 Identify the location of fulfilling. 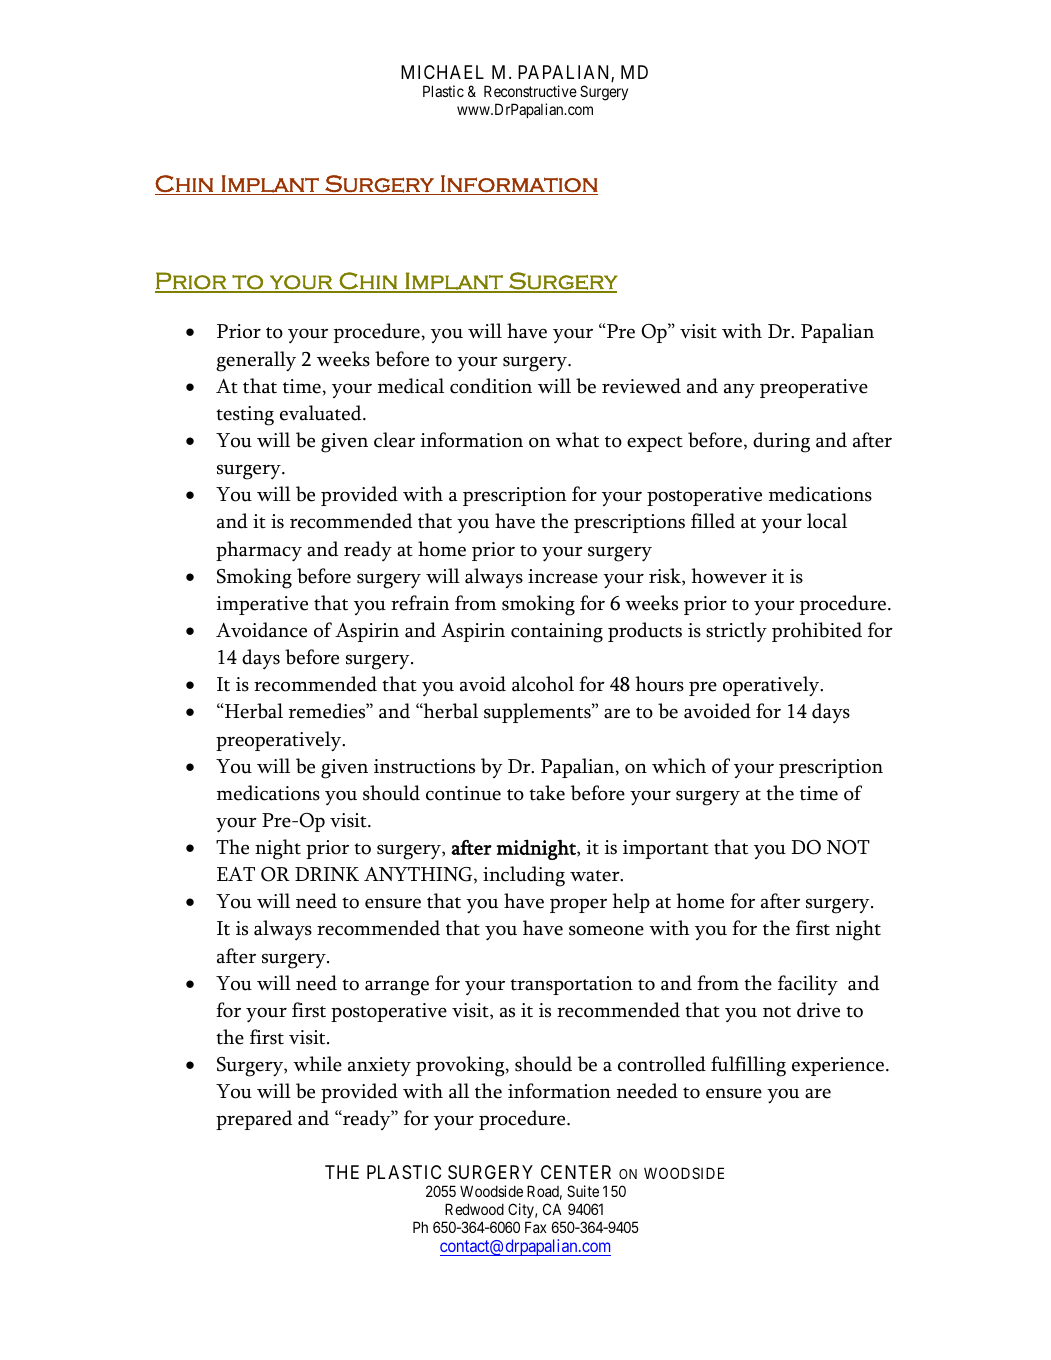
(748, 1066).
